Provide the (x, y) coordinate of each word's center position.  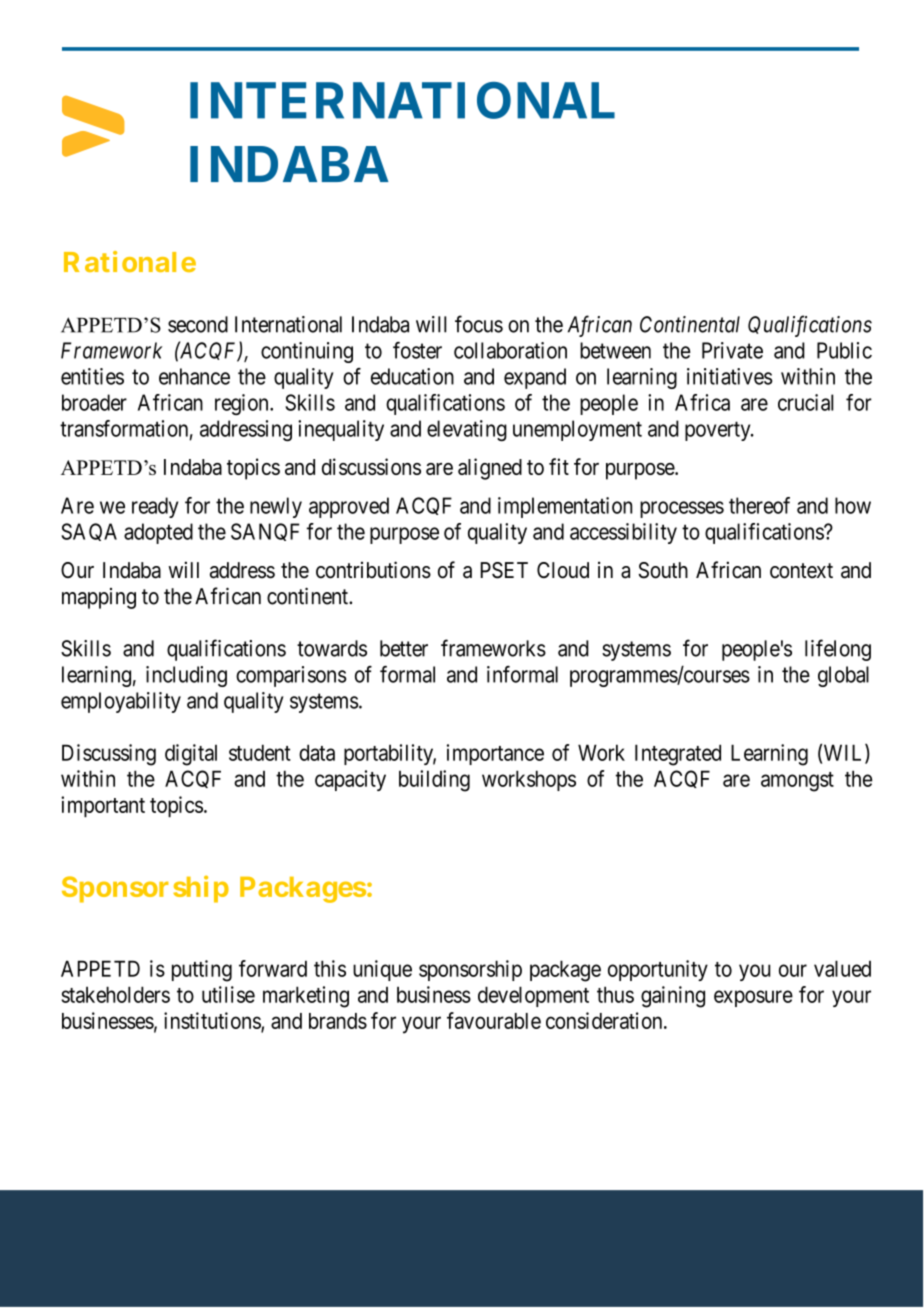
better (404, 648)
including (186, 676)
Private (732, 350)
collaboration (510, 350)
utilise (228, 994)
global (843, 676)
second (198, 324)
